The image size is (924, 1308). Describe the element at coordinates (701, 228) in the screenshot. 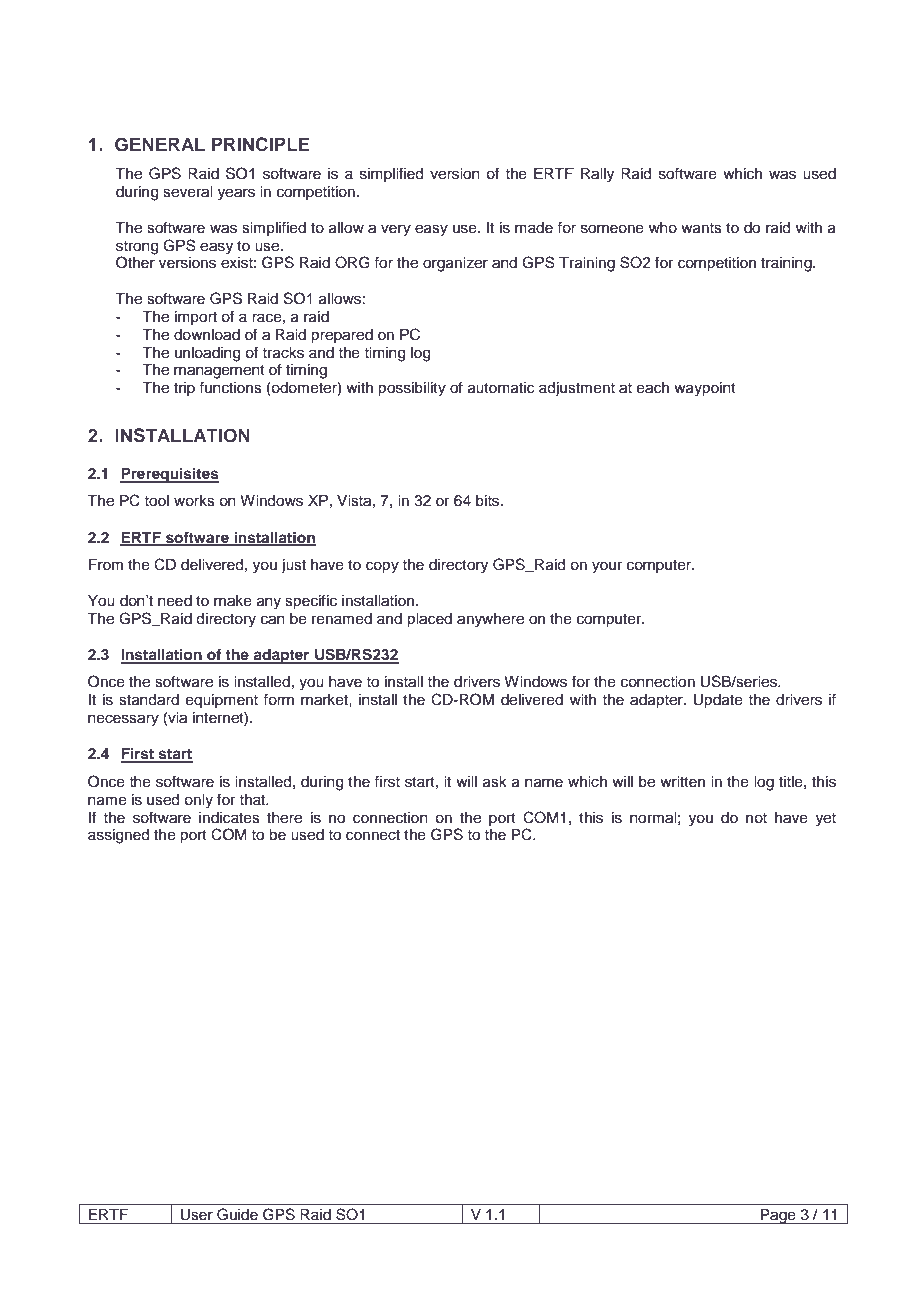

I see `wants` at that location.
